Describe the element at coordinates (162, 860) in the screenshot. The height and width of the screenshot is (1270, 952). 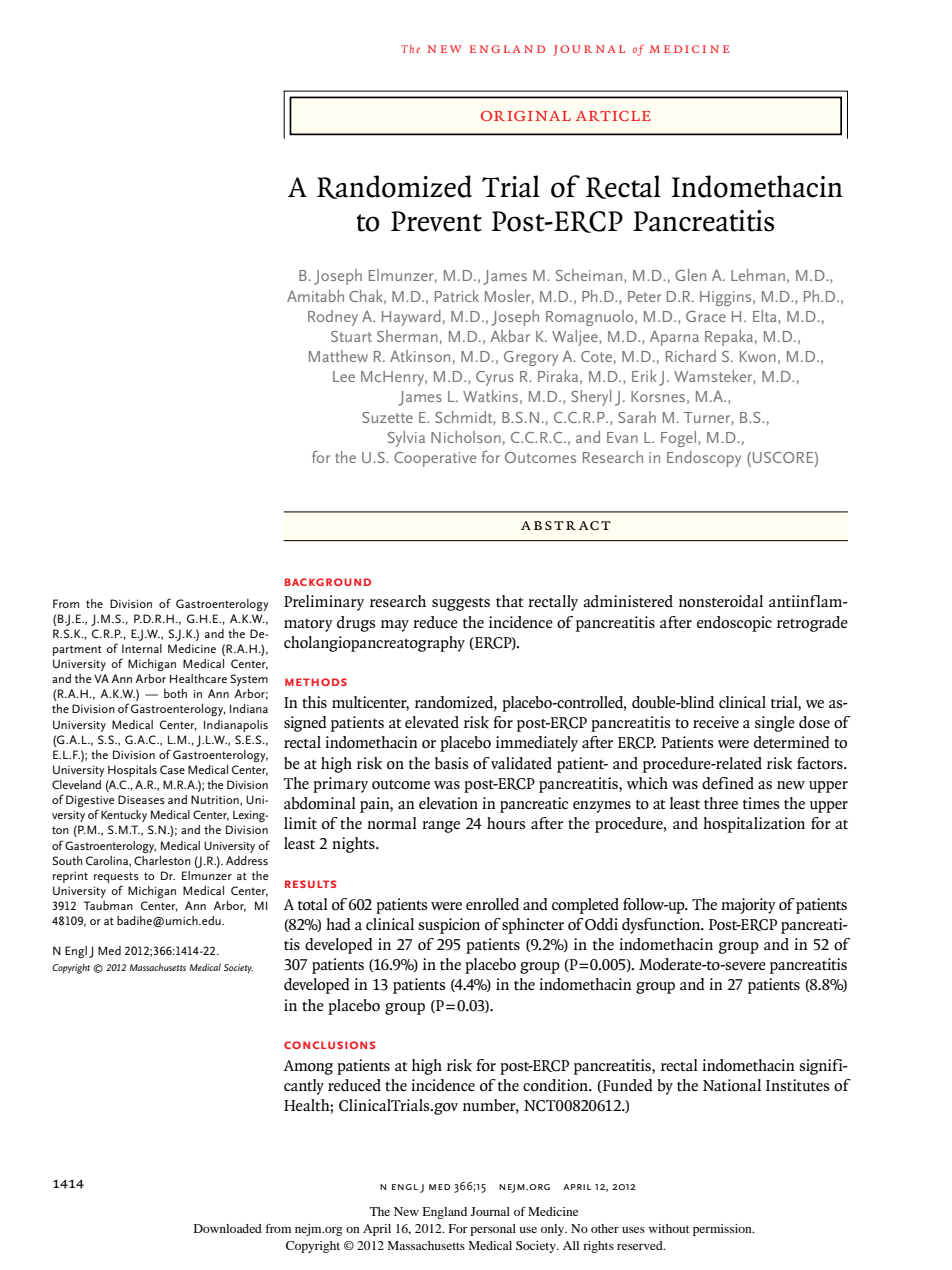
I see `Charleston` at that location.
